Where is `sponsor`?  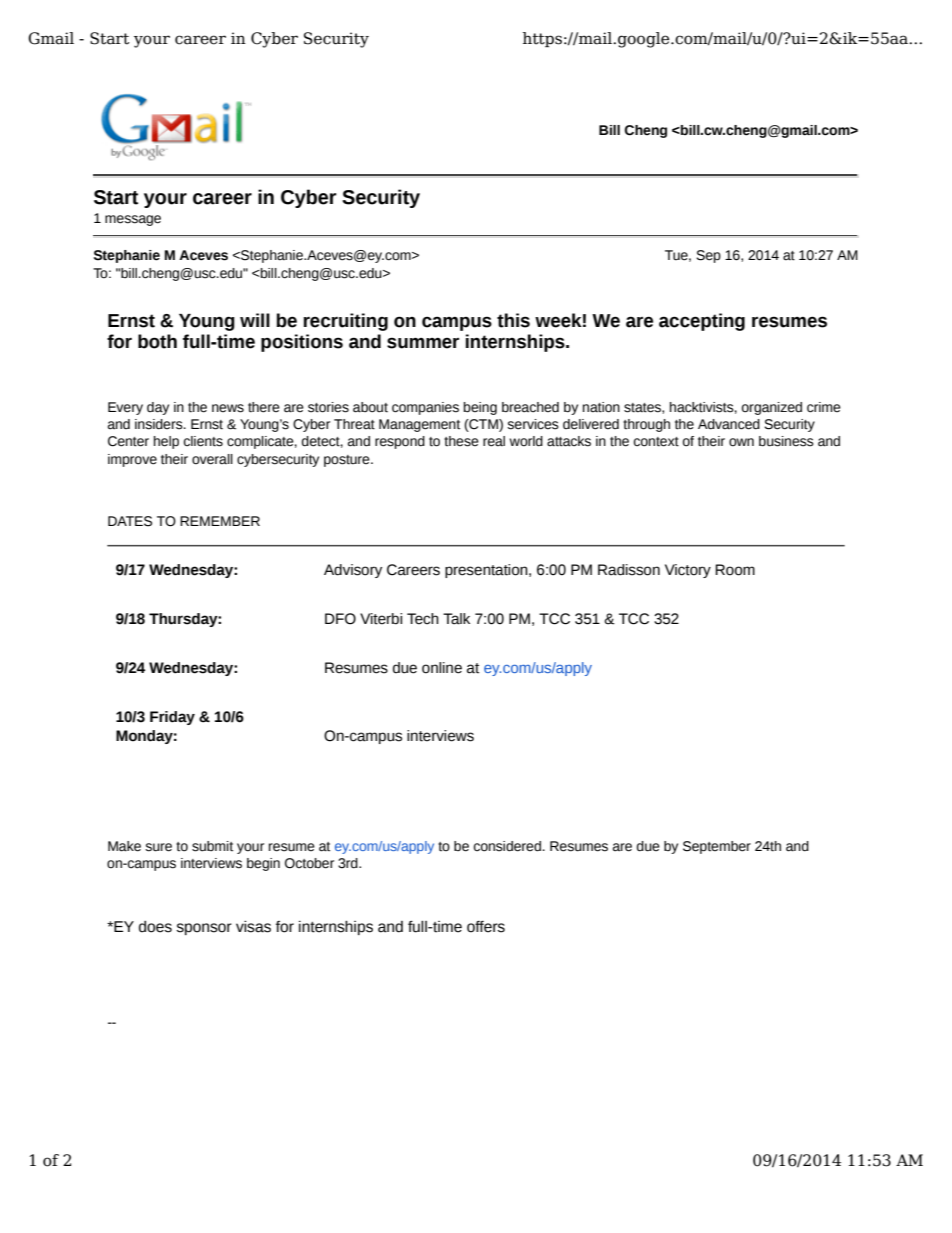 sponsor is located at coordinates (204, 929).
